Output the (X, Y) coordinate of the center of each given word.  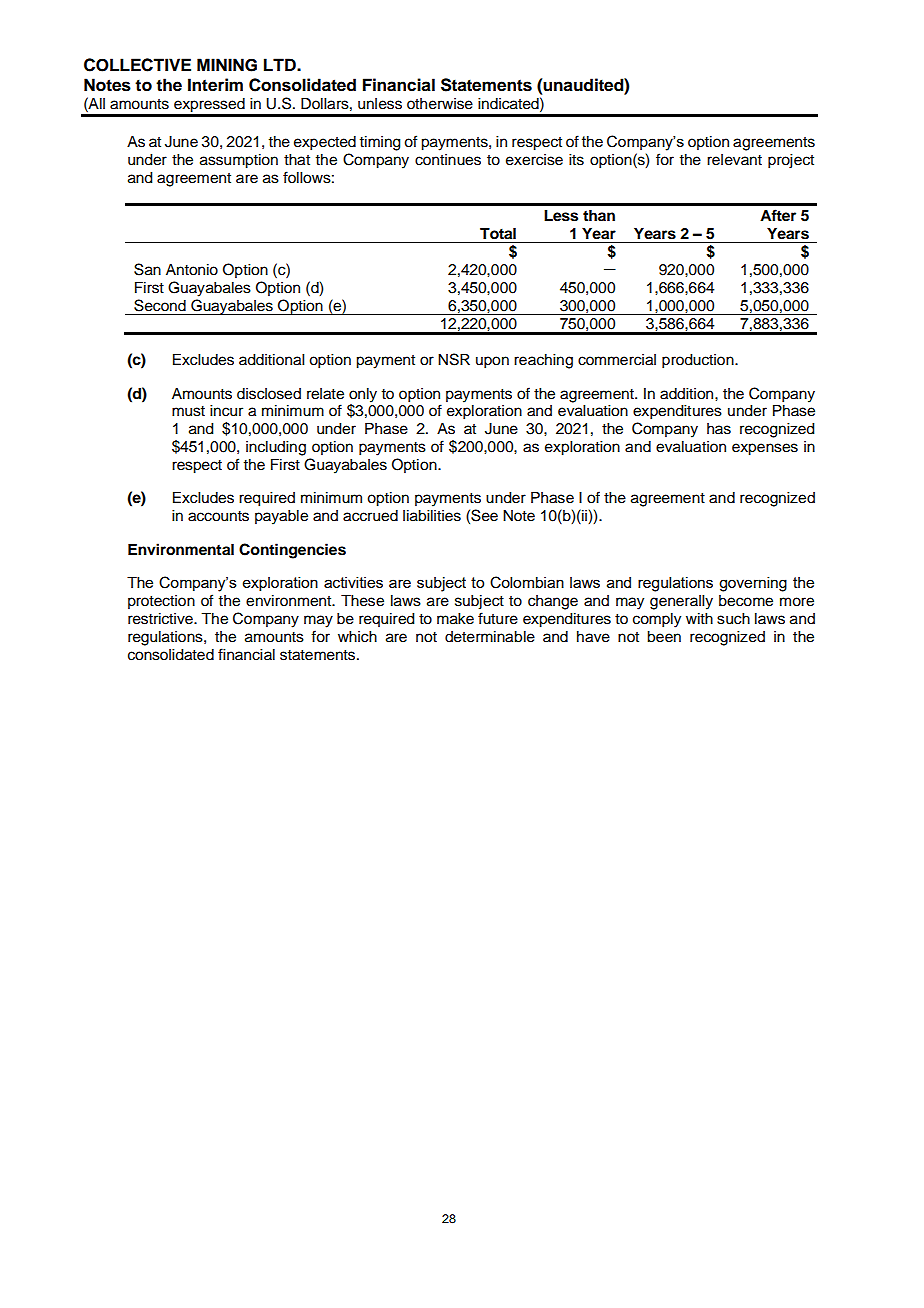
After (778, 215)
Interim (215, 85)
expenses (765, 449)
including (276, 448)
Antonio (192, 270)
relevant (734, 160)
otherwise (440, 104)
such (733, 619)
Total (498, 234)
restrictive (161, 619)
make (455, 619)
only (363, 395)
